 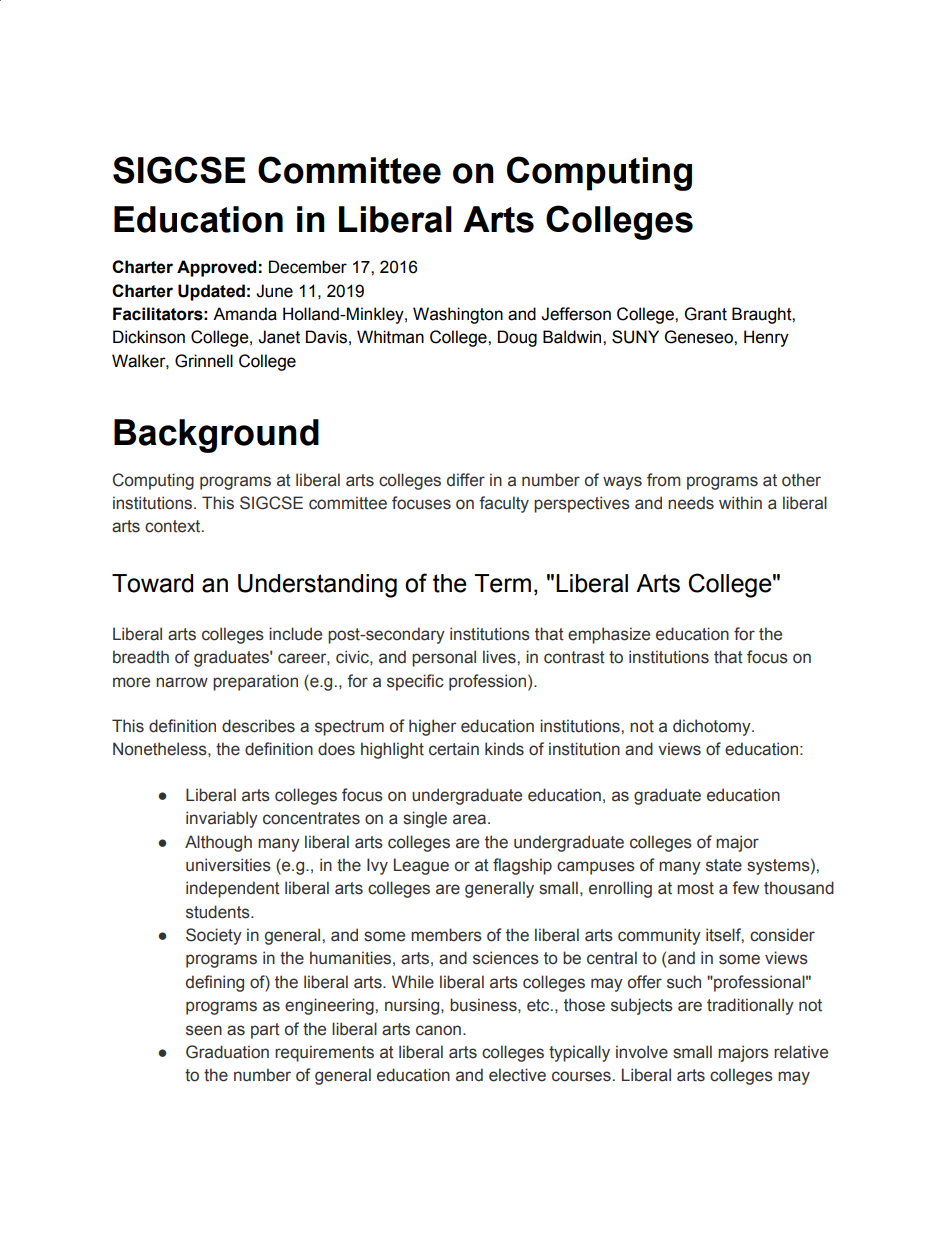 What do you see at coordinates (458, 315) in the document?
I see `Washington` at bounding box center [458, 315].
